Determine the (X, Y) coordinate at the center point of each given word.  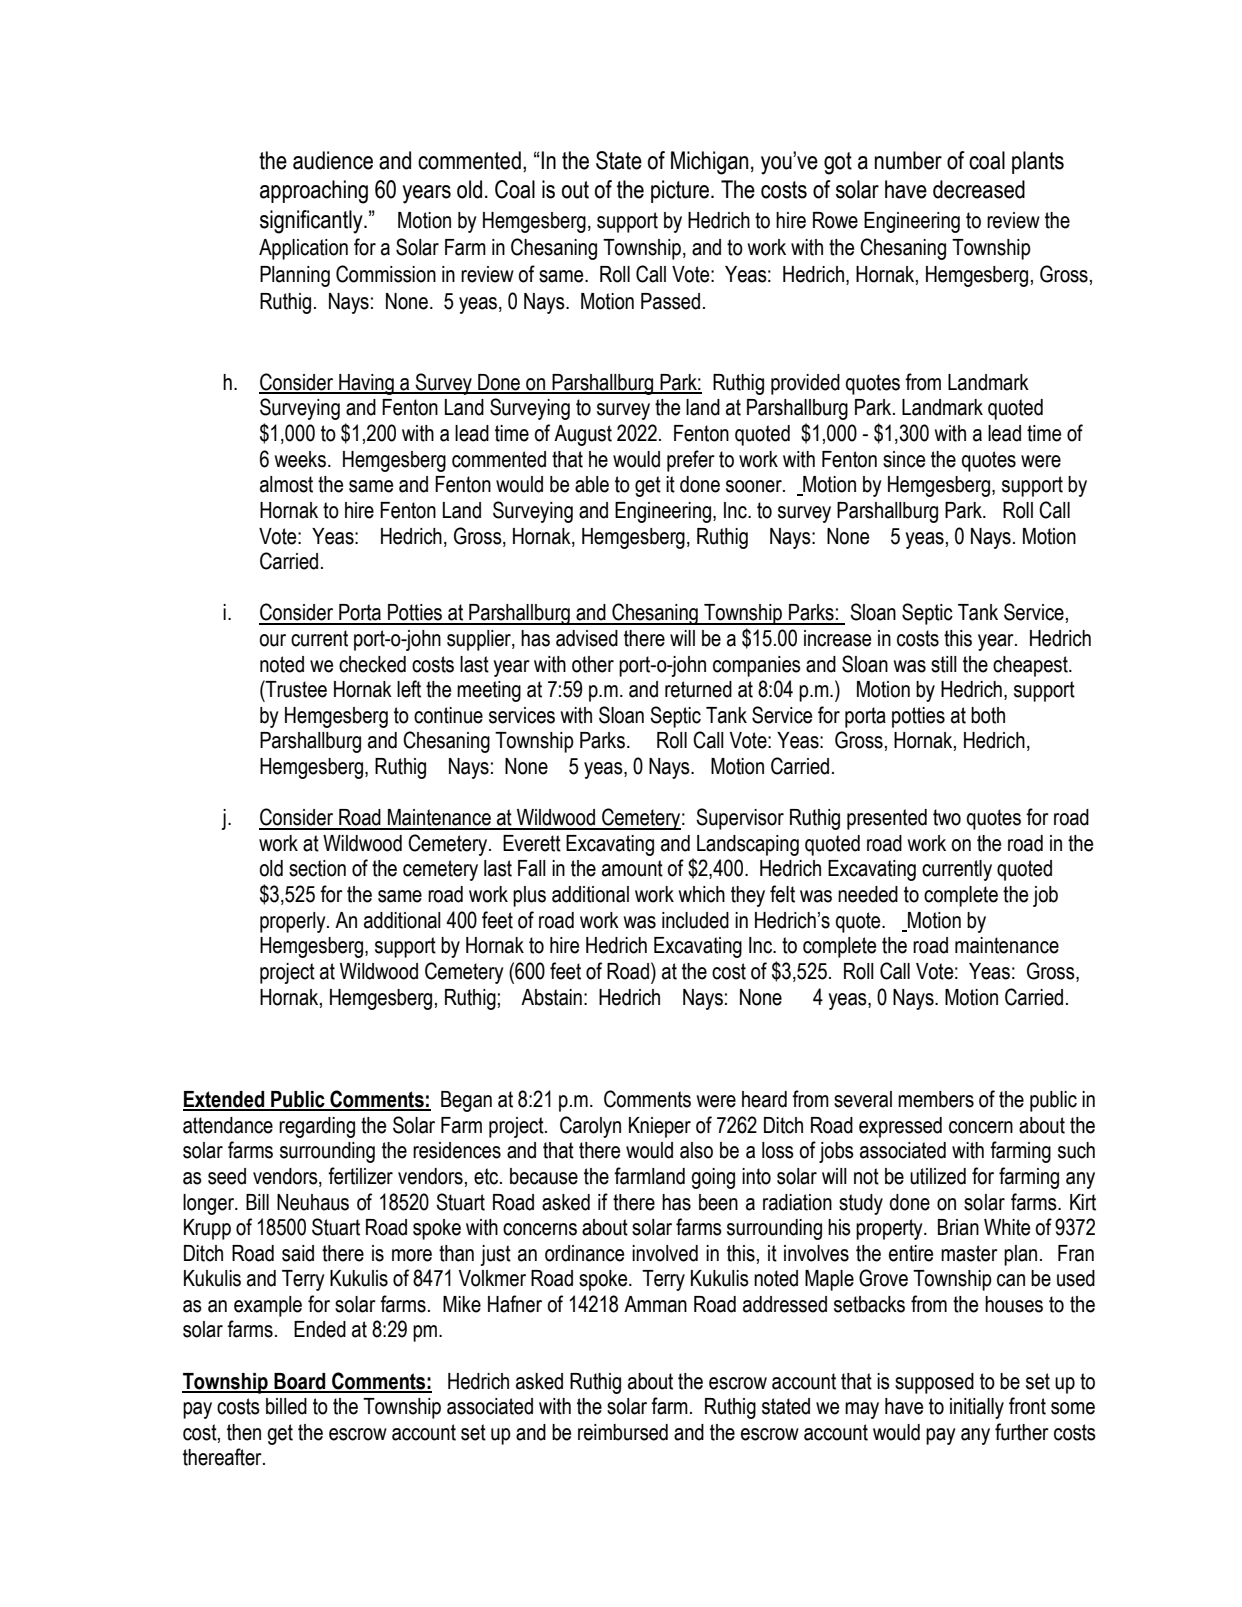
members (936, 1099)
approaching (314, 192)
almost (286, 484)
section (317, 868)
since (904, 459)
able (592, 484)
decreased (979, 189)
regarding (317, 1127)
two (947, 817)
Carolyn (590, 1127)
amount (632, 868)
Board (300, 1382)
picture (680, 191)
